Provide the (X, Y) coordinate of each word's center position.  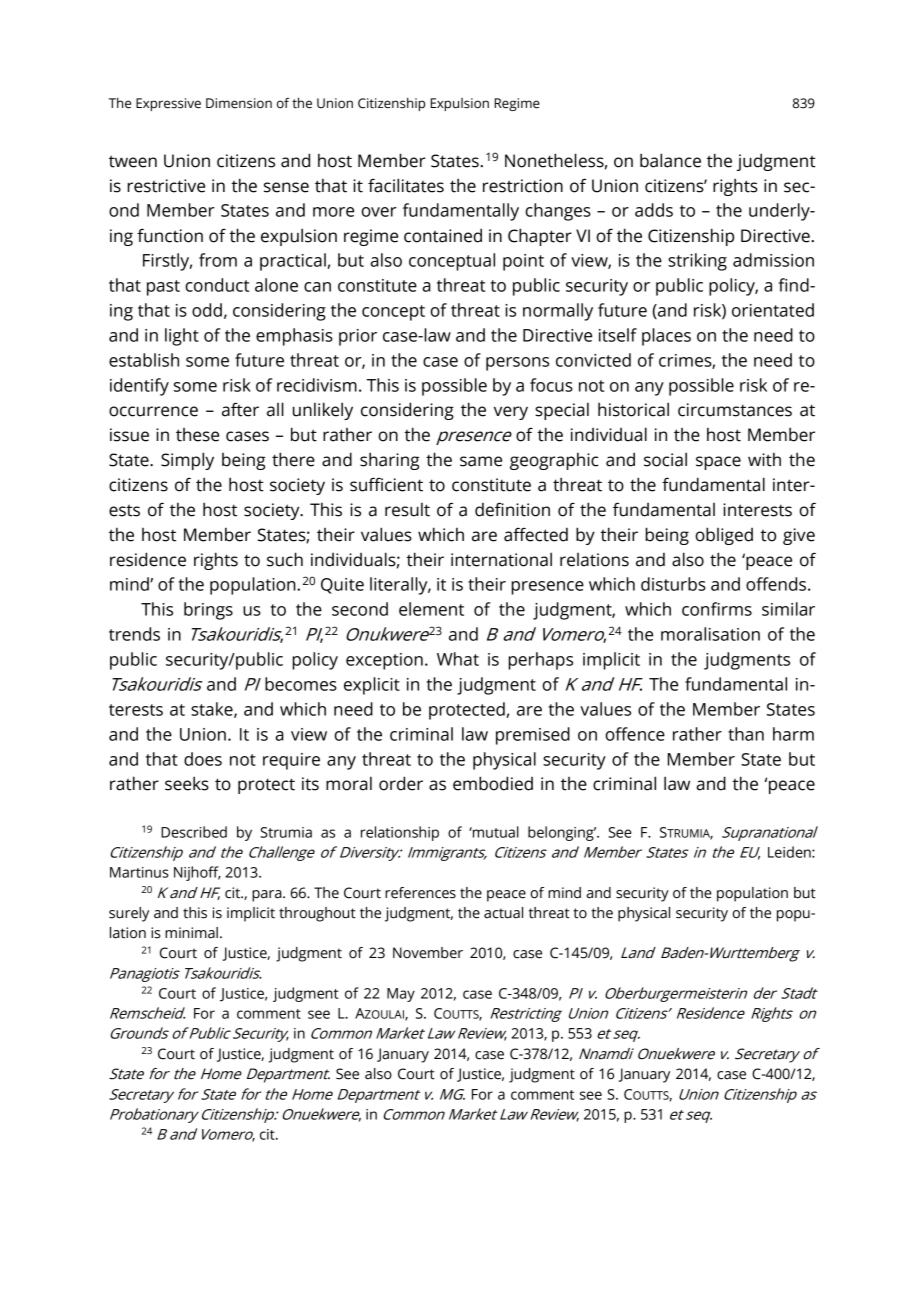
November (428, 953)
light (182, 337)
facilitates (406, 185)
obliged (724, 536)
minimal (191, 933)
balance (670, 160)
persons (517, 364)
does (203, 759)
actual (503, 913)
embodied (493, 783)
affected (536, 534)
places (666, 337)
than (746, 734)
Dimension (239, 103)
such (285, 559)
